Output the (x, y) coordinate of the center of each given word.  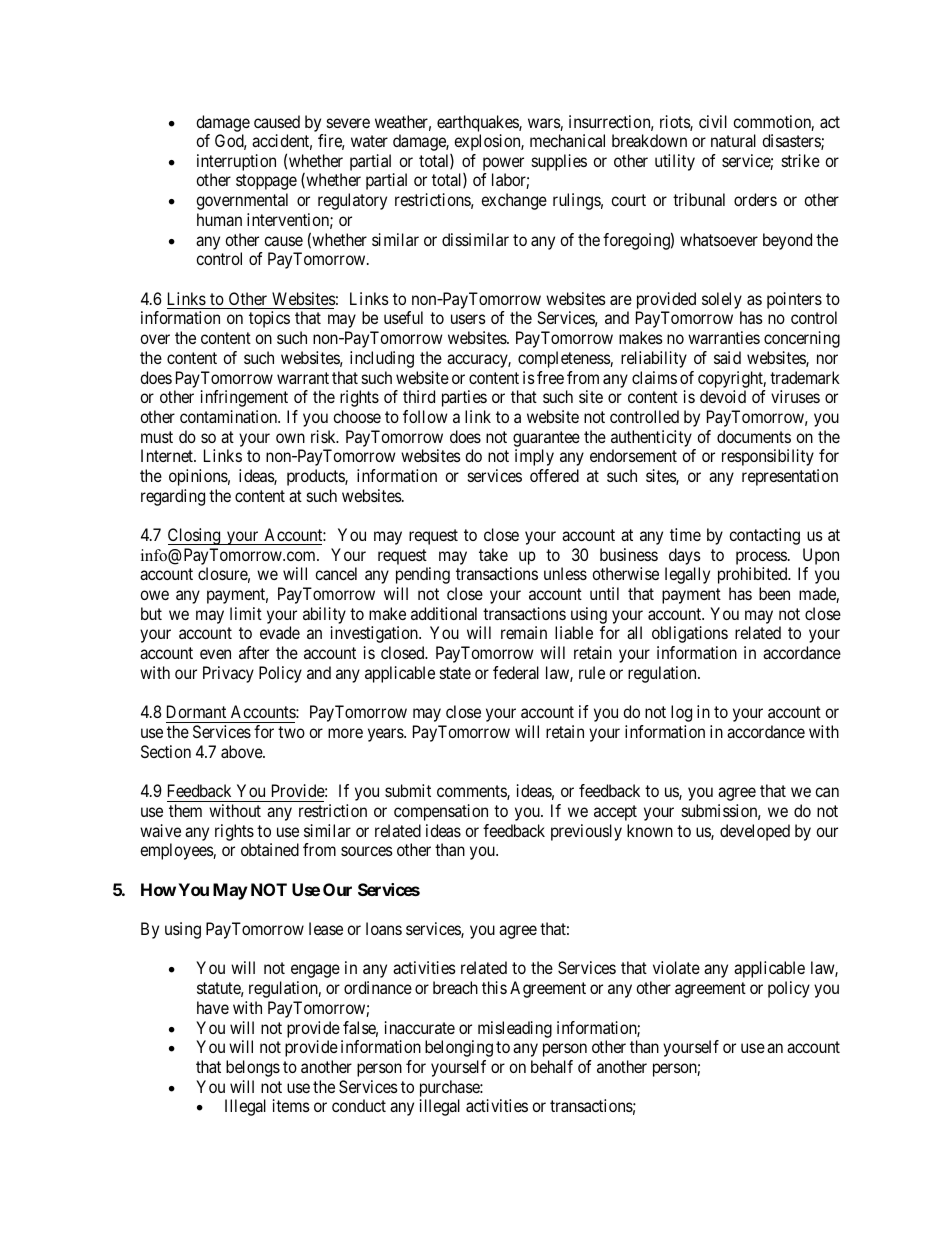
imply (534, 457)
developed (755, 832)
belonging (459, 1048)
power (503, 165)
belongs (253, 1068)
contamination (230, 416)
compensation (441, 812)
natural (733, 140)
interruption (236, 164)
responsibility (768, 457)
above (242, 751)
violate (676, 967)
